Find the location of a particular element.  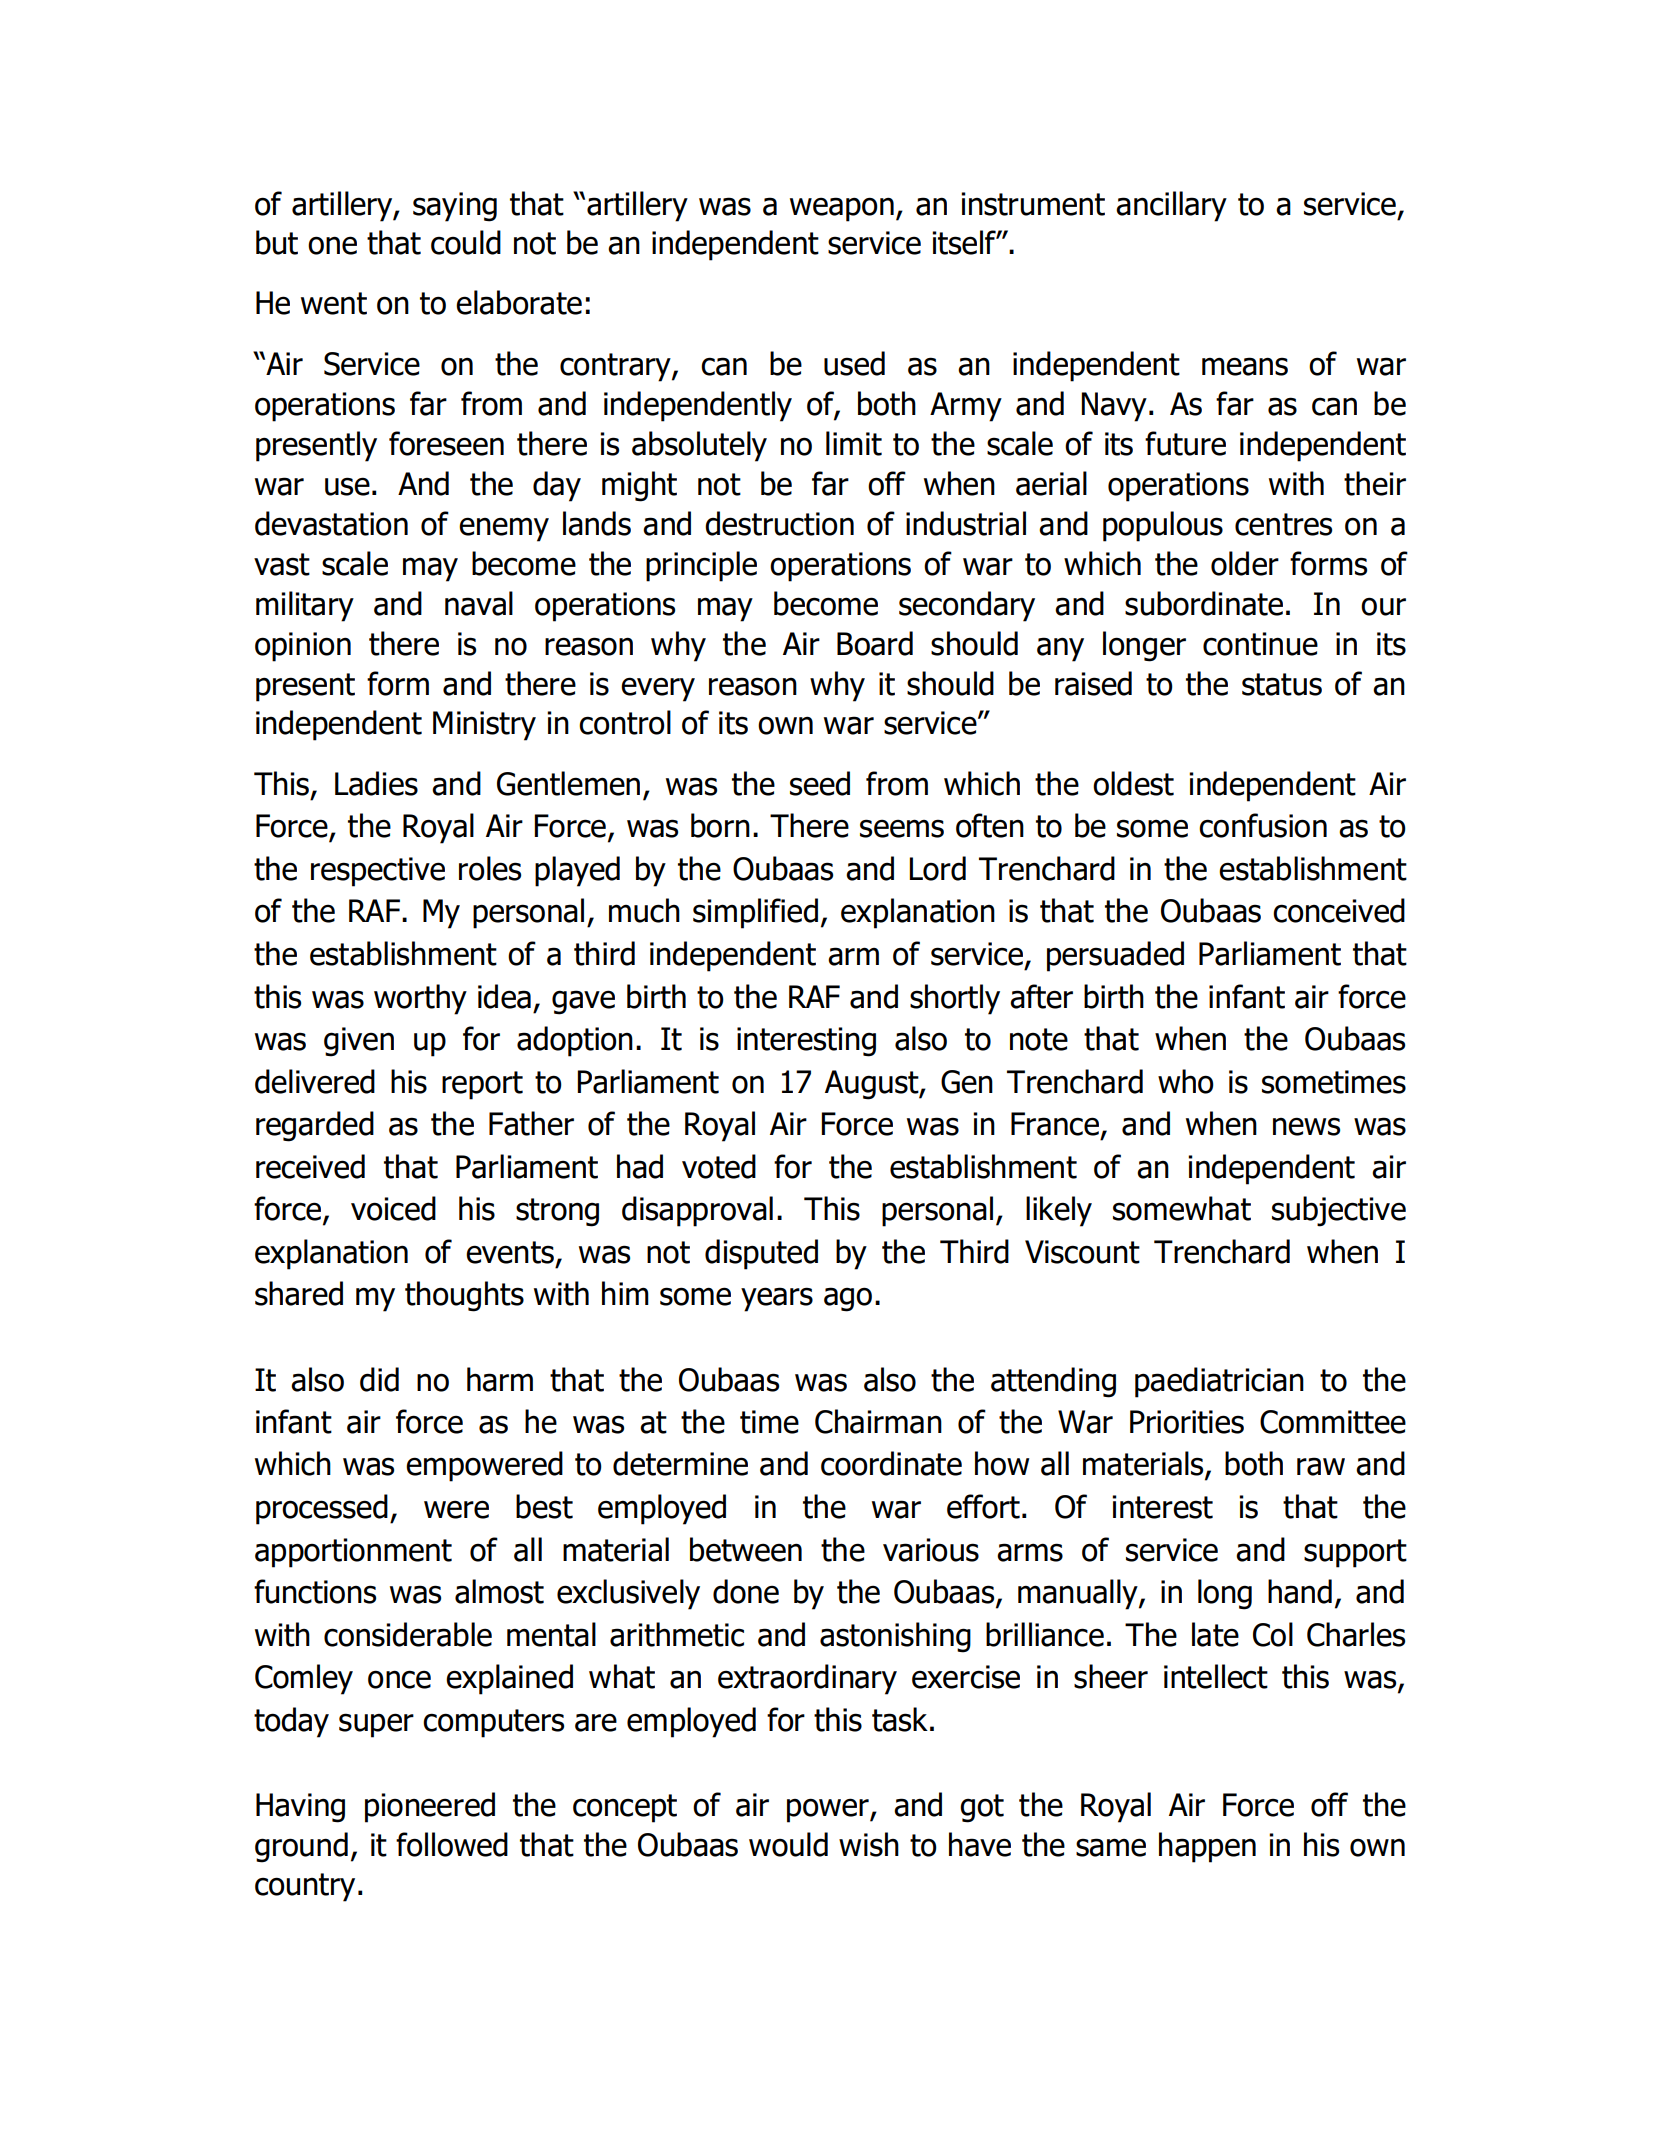

could is located at coordinates (466, 242).
